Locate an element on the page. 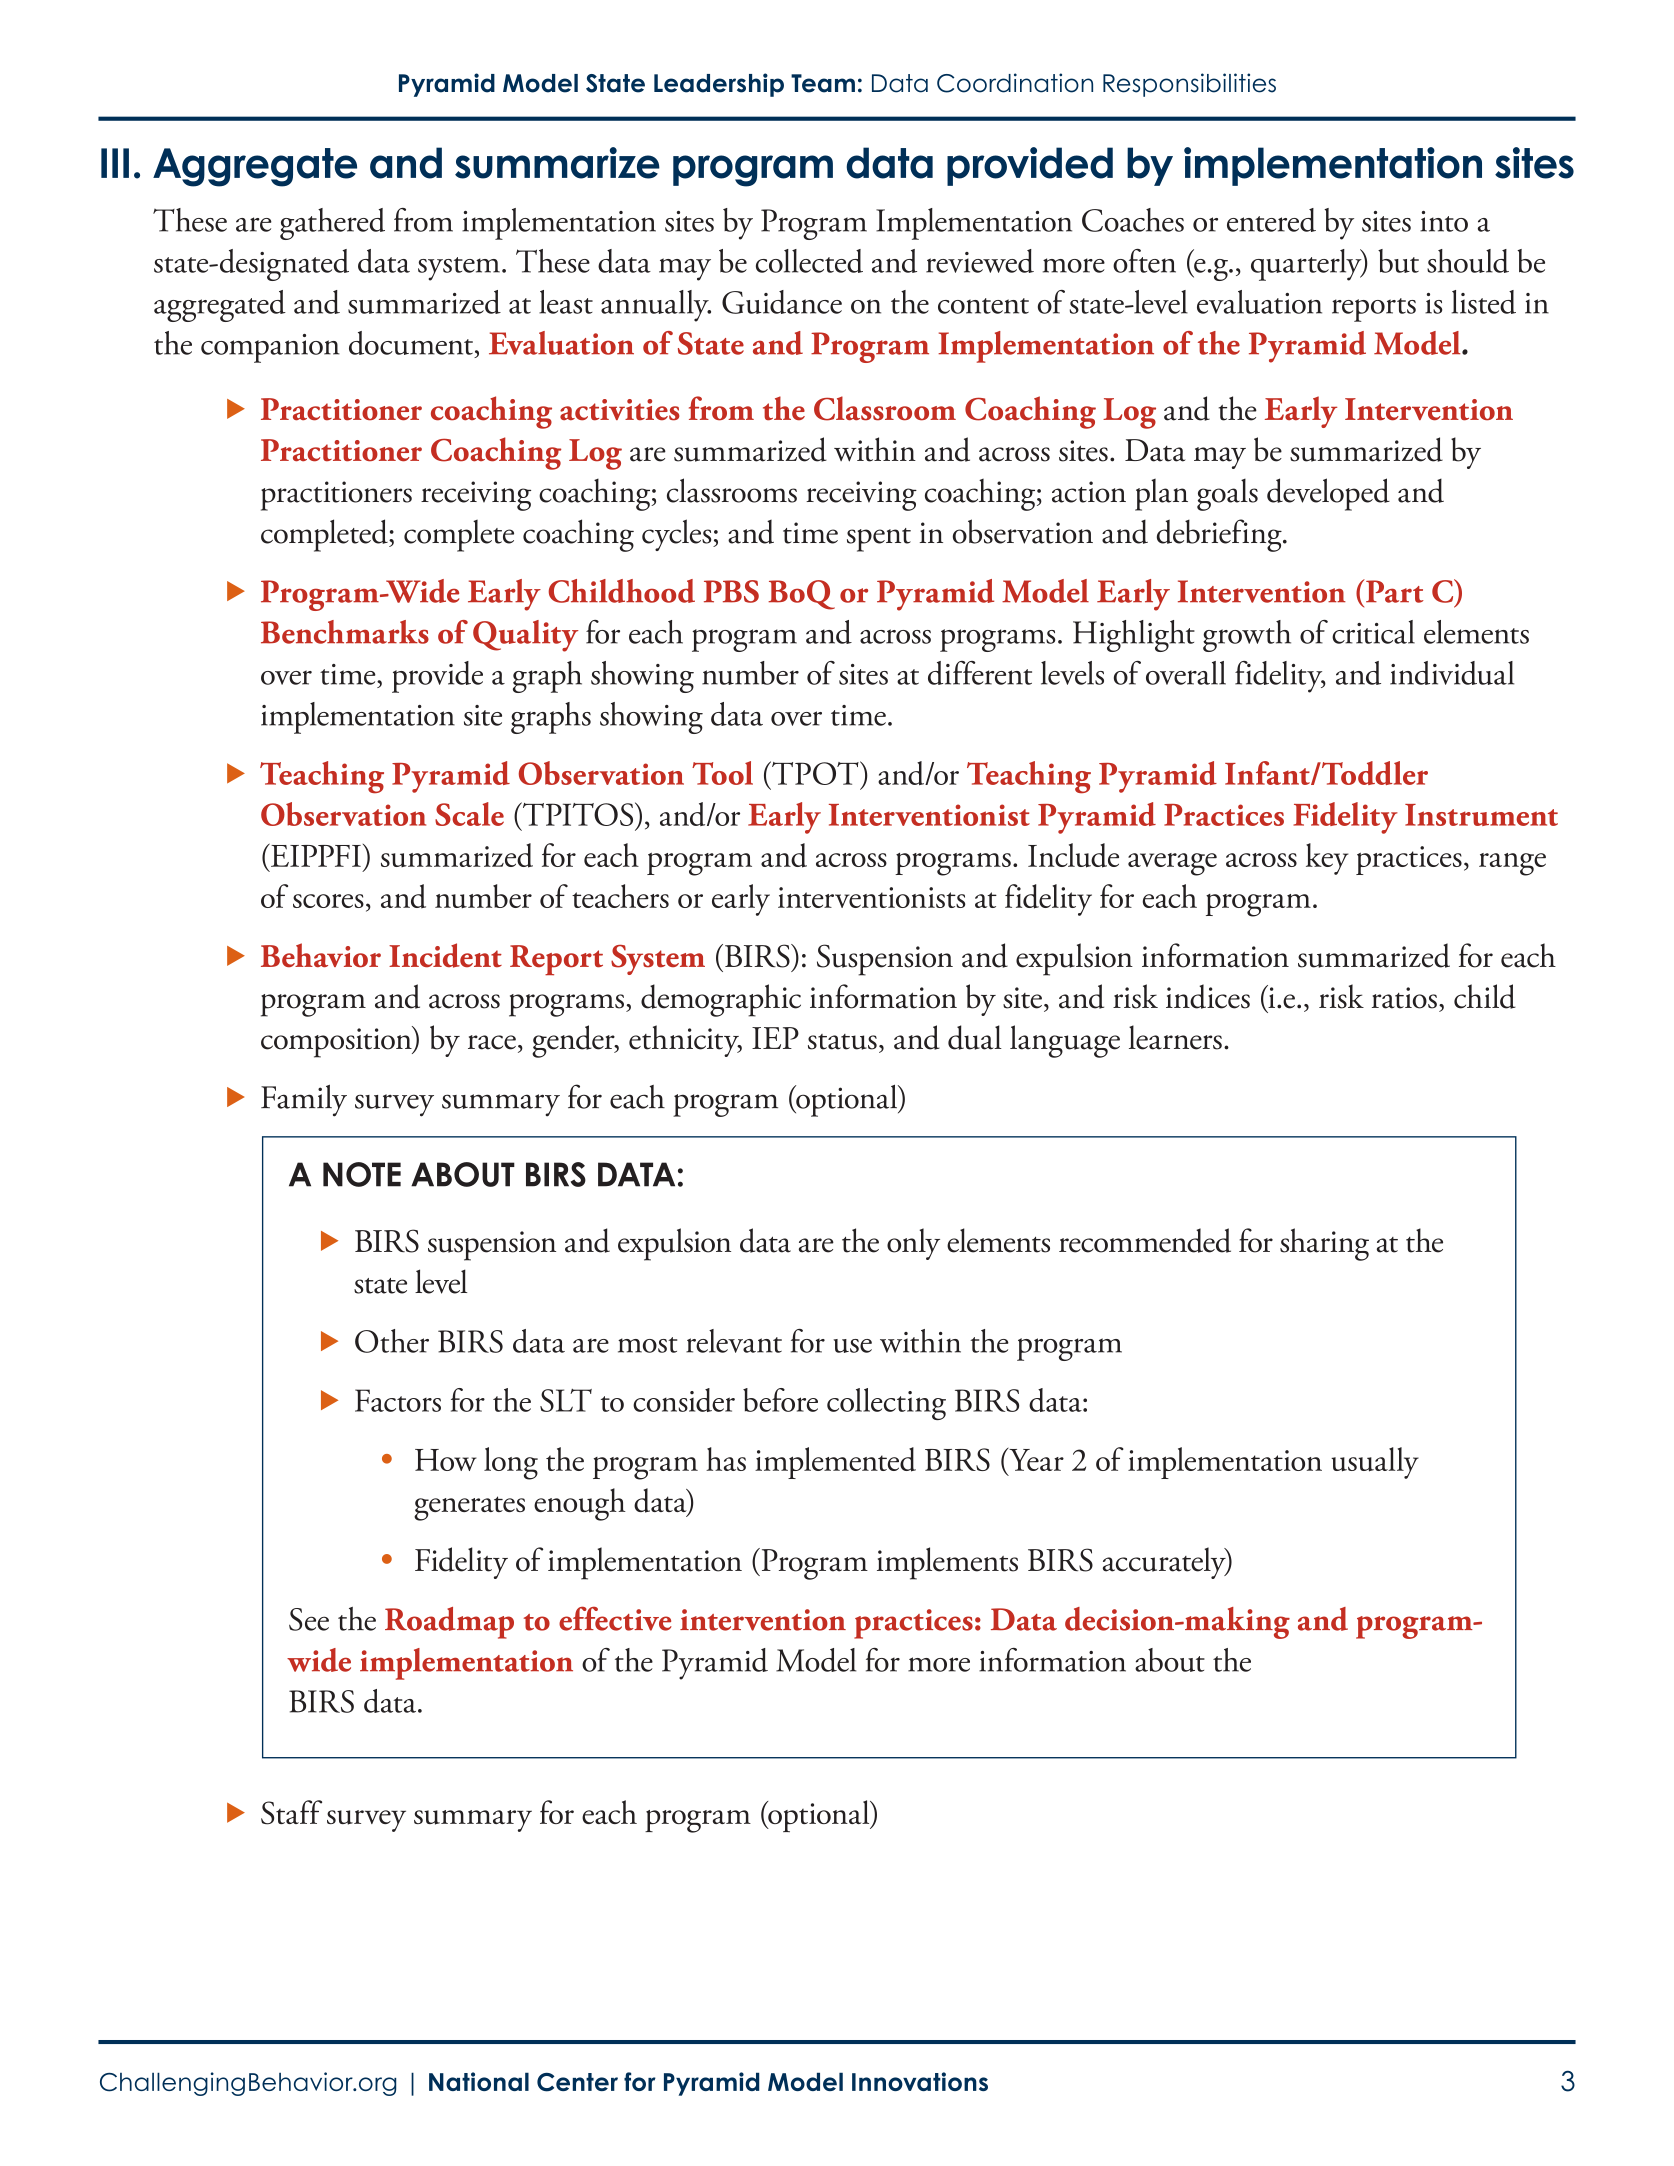  ratios is located at coordinates (1404, 998).
